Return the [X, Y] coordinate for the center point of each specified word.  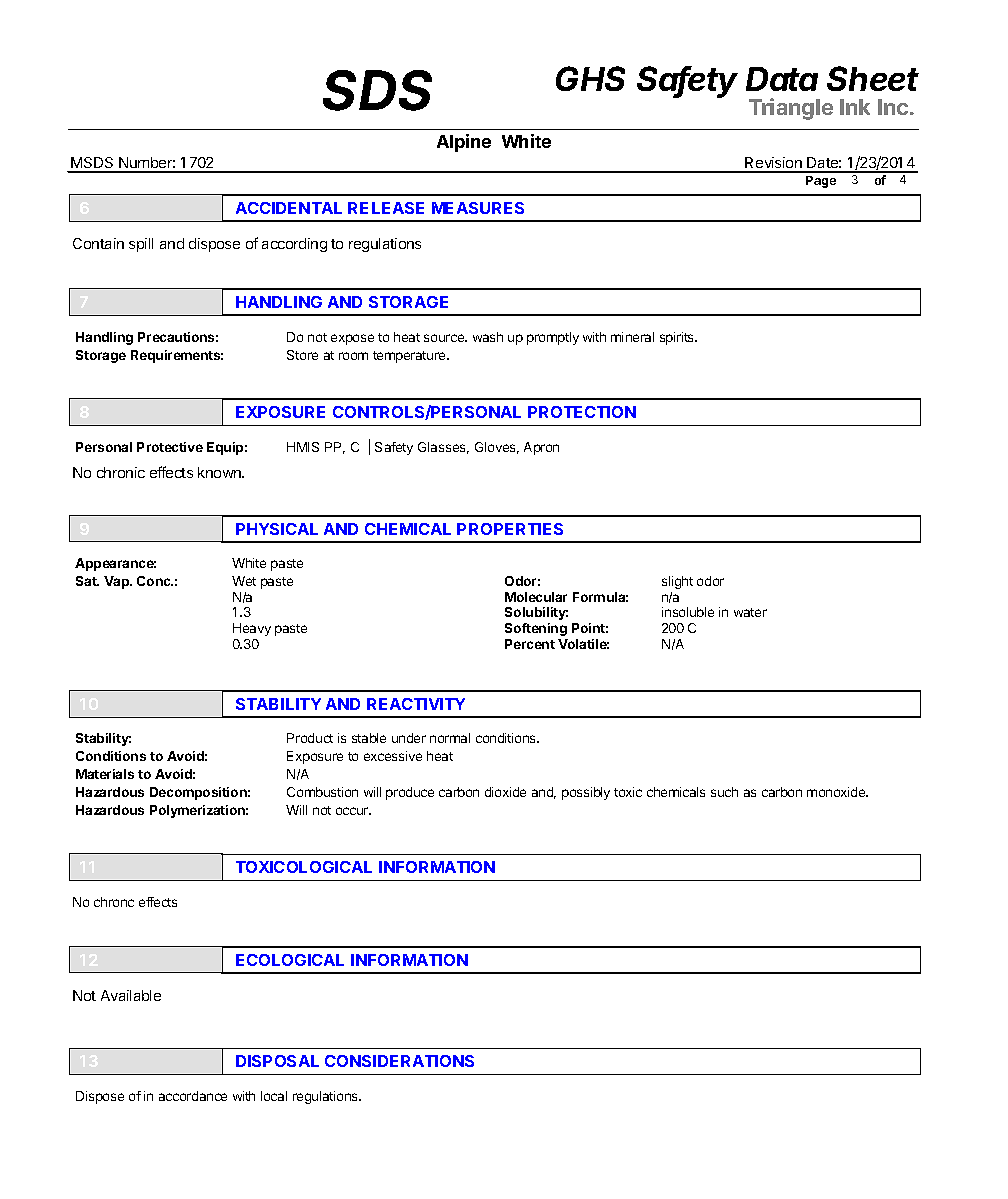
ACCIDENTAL [289, 208]
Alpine [464, 143]
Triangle [791, 109]
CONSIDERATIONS [399, 1061]
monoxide [837, 792]
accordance [193, 1096]
